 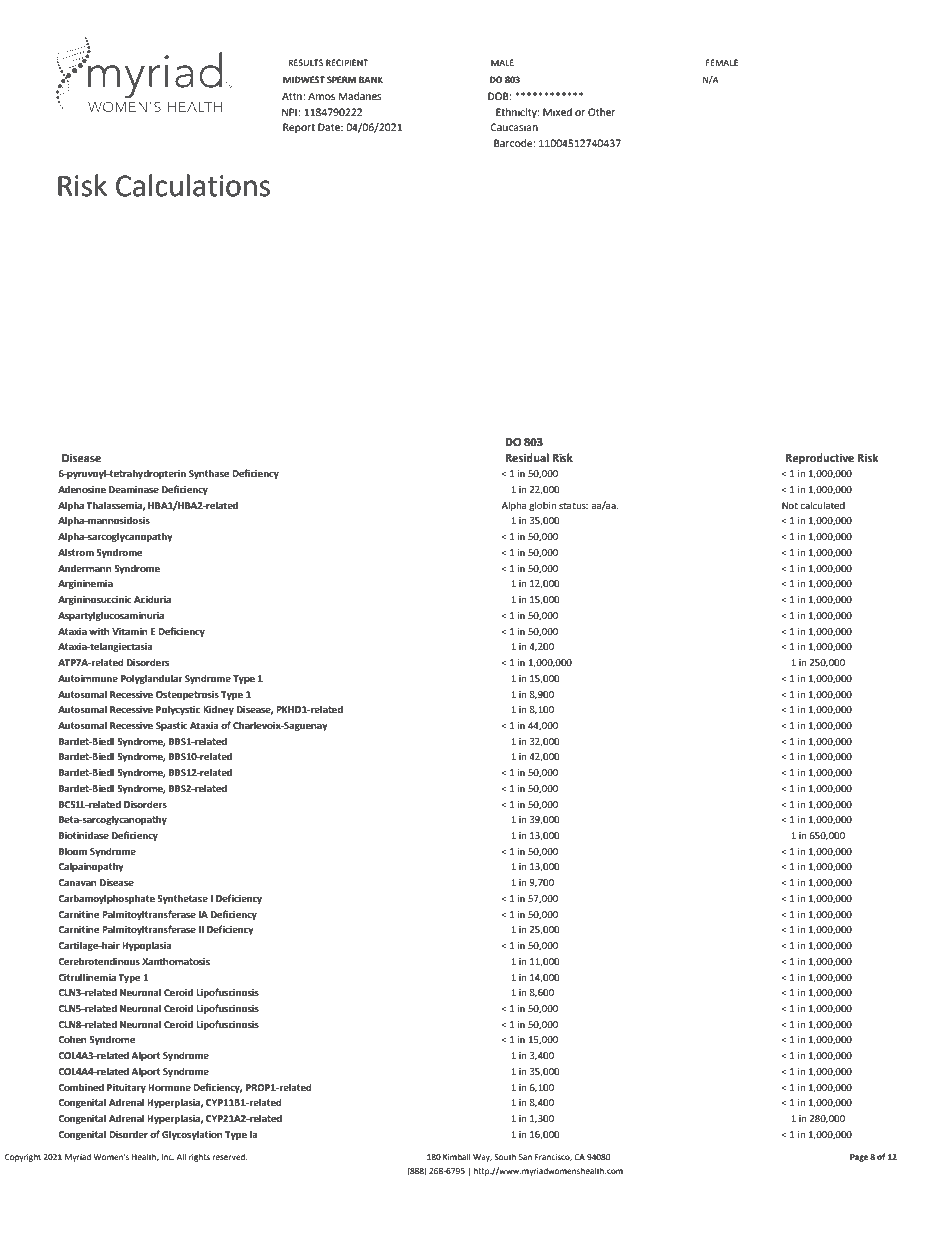 I want to click on Kimball, so click(x=457, y=1157).
